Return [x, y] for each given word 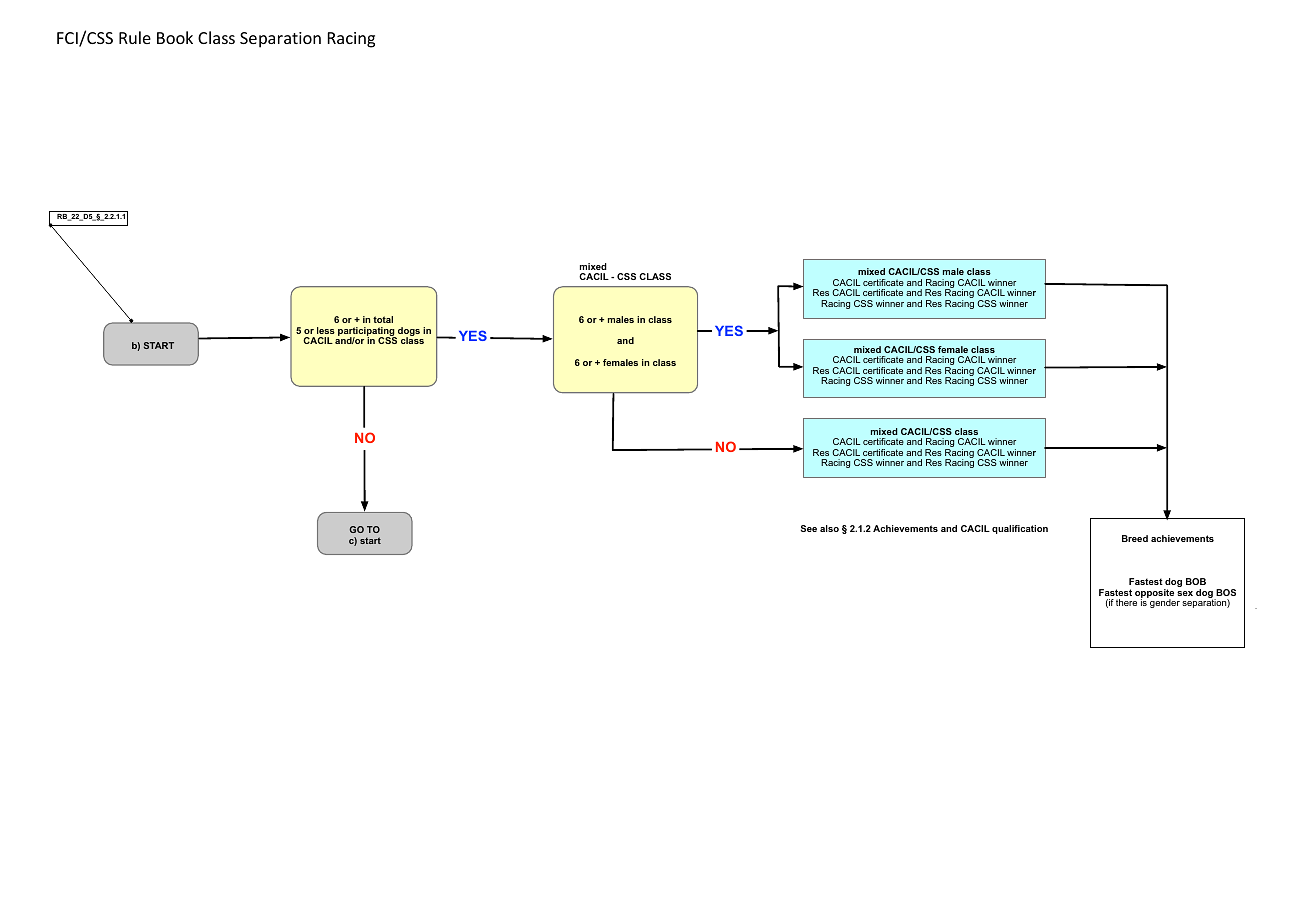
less [326, 330]
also [829, 528]
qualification [1020, 529]
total [383, 319]
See [808, 528]
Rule [135, 37]
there [1126, 602]
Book [175, 37]
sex [1185, 593]
